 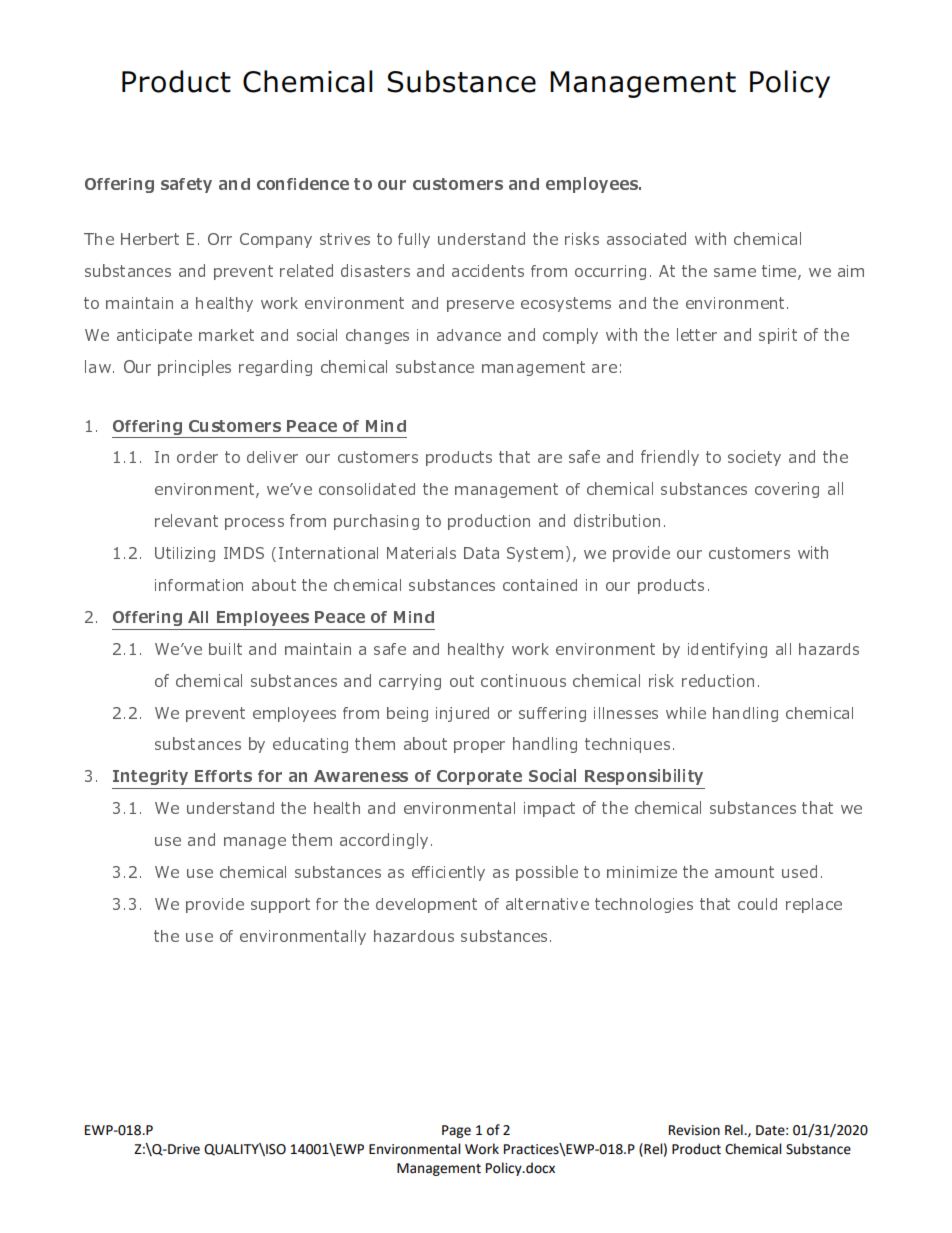 I want to click on Integrity, so click(x=150, y=777).
